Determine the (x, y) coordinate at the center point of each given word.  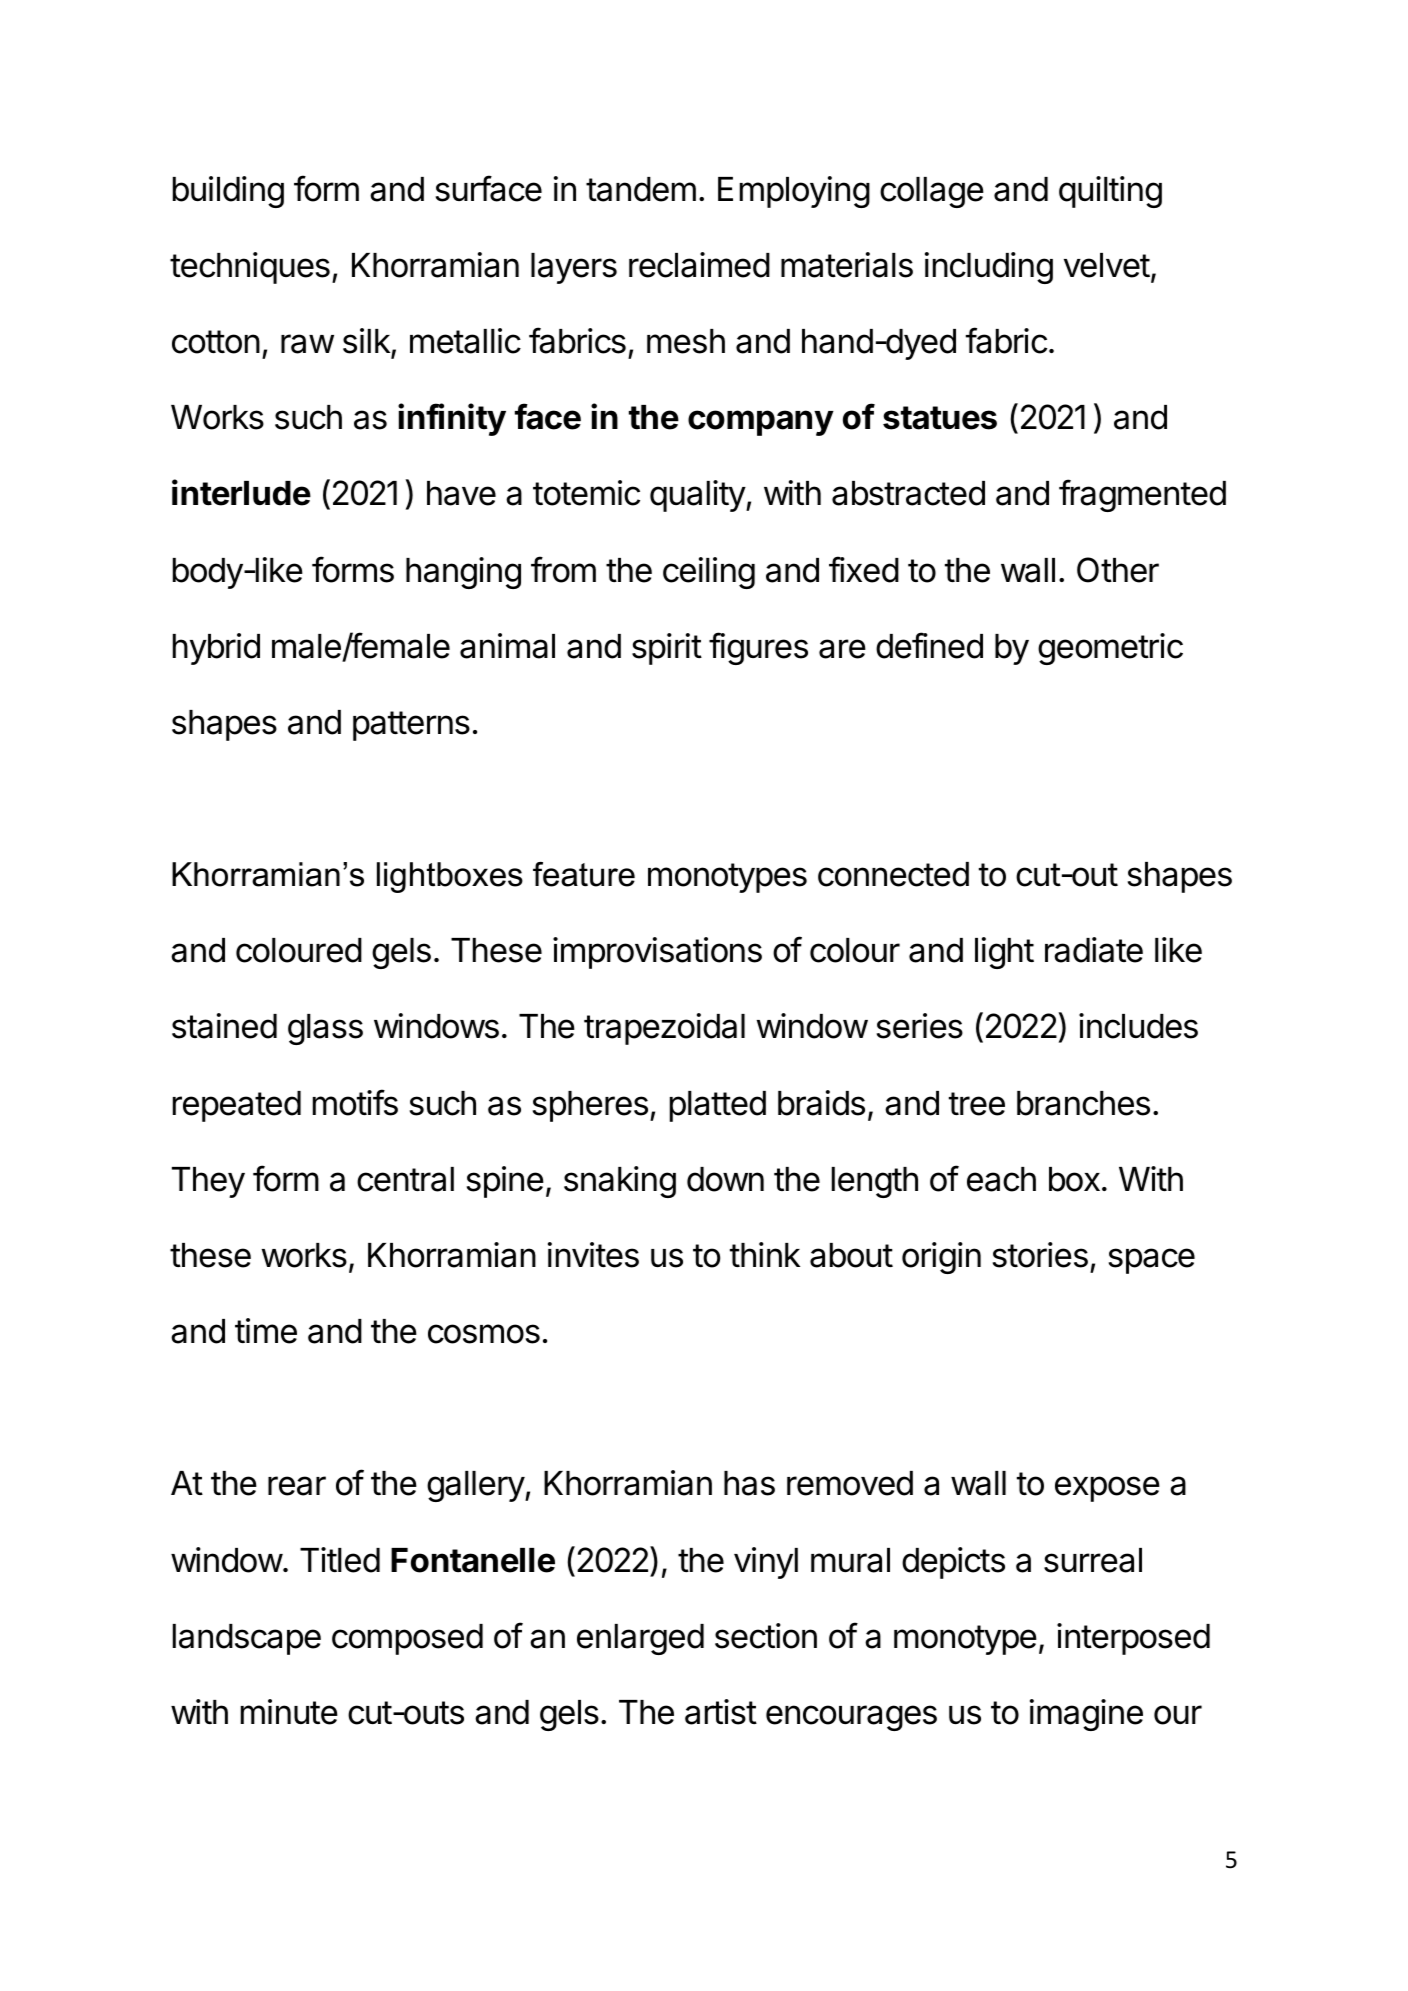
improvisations (657, 953)
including (989, 268)
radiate (1094, 950)
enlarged (640, 1639)
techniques (250, 268)
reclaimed (699, 265)
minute (289, 1712)
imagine (1086, 1715)
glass (325, 1029)
